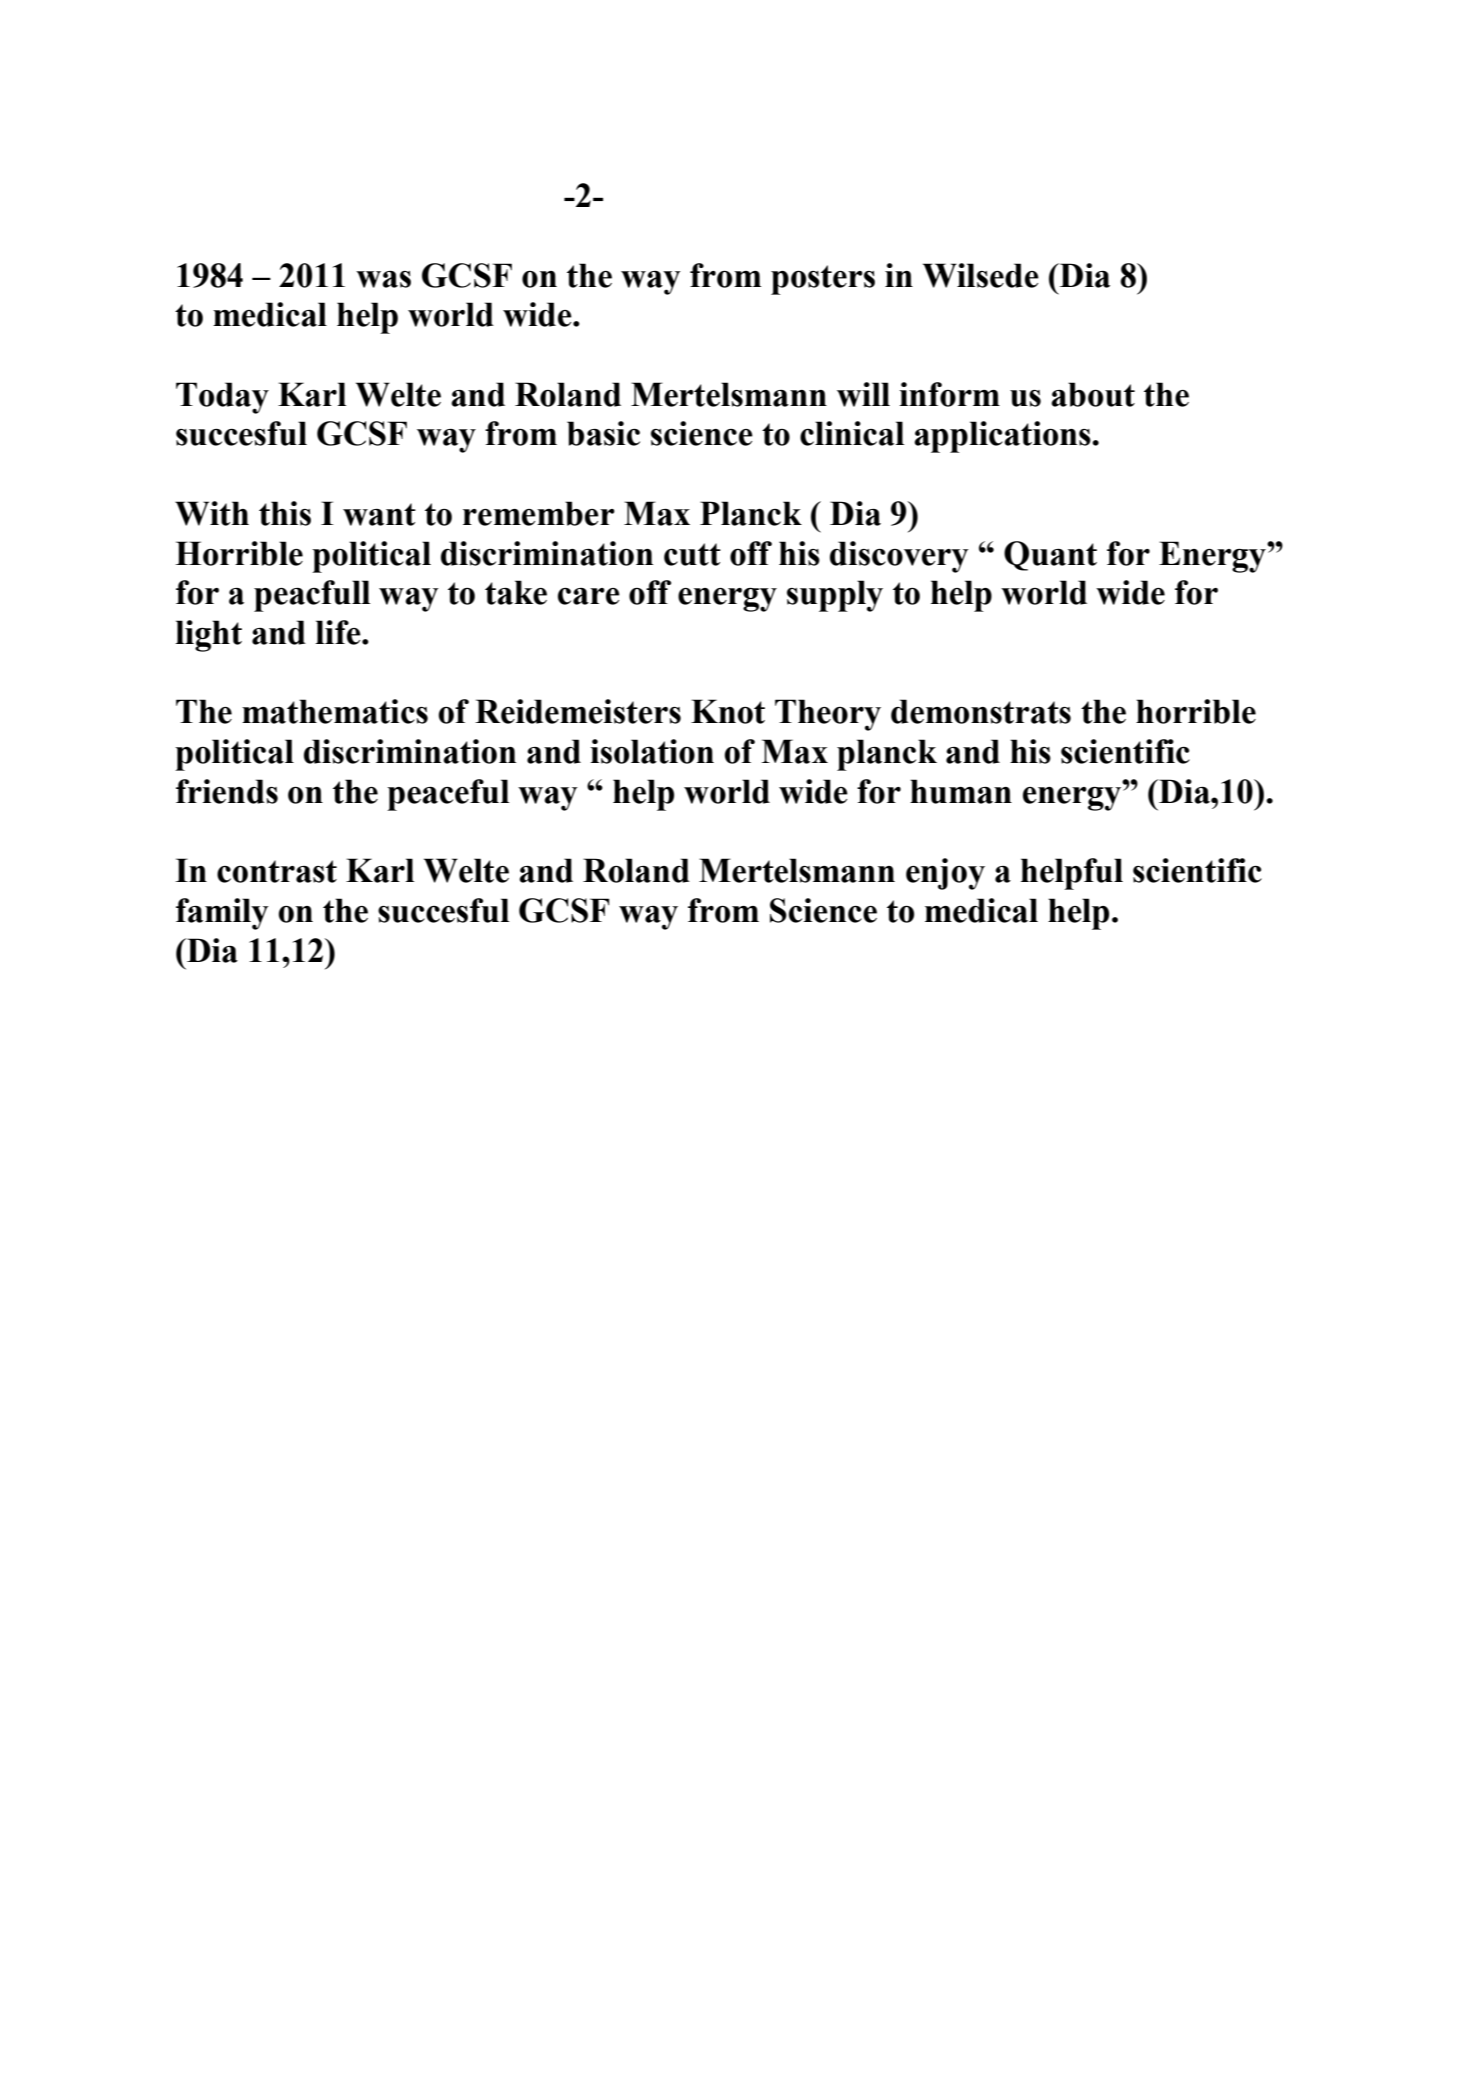 This document has height=2077, width=1468. Describe the element at coordinates (961, 791) in the document. I see `human` at that location.
